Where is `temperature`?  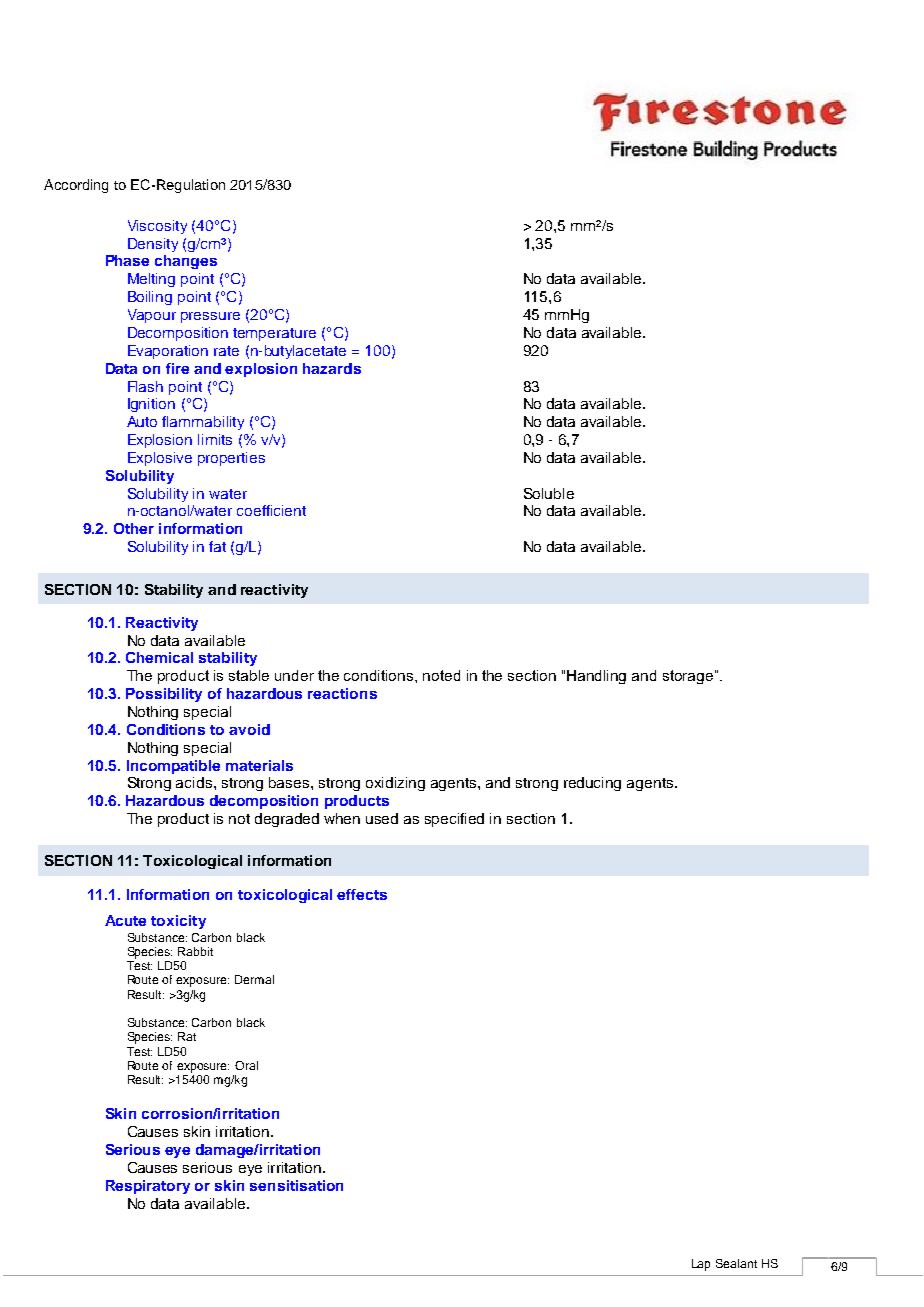
temperature is located at coordinates (274, 334).
